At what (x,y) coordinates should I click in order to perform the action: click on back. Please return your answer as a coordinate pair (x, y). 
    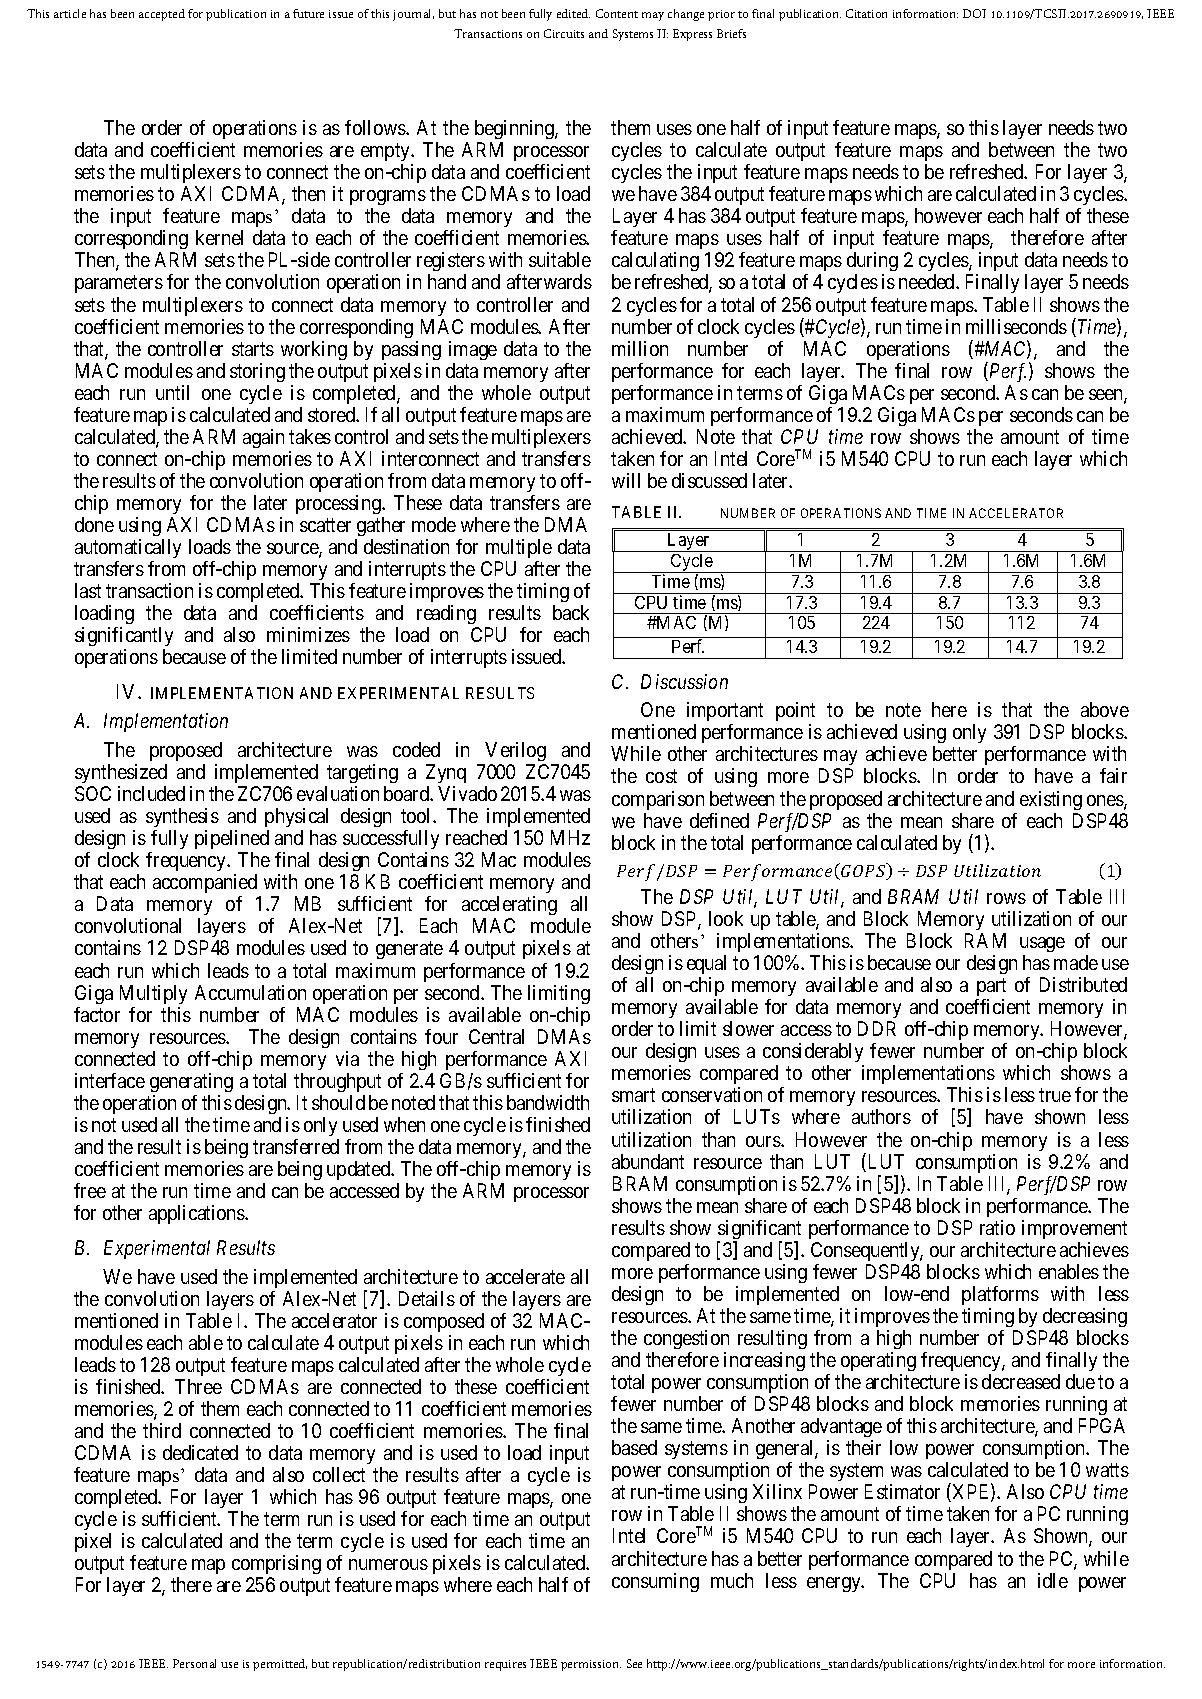
    Looking at the image, I should click on (571, 612).
